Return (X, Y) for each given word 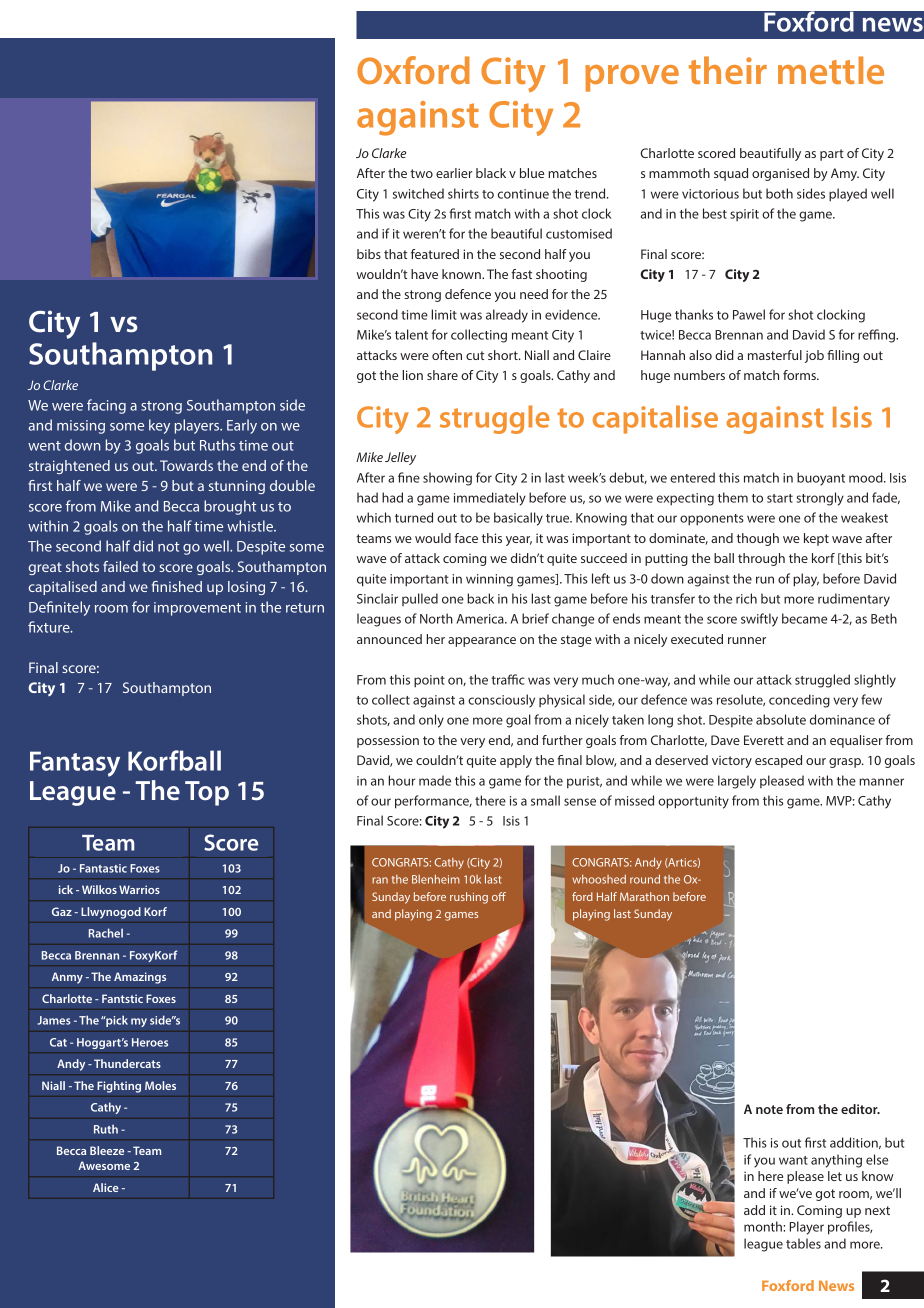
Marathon (644, 896)
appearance (482, 642)
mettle (831, 70)
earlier (454, 173)
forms (800, 375)
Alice (106, 1187)
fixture (50, 627)
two (421, 173)
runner (747, 640)
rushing (469, 898)
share (442, 375)
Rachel (106, 933)
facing (106, 406)
